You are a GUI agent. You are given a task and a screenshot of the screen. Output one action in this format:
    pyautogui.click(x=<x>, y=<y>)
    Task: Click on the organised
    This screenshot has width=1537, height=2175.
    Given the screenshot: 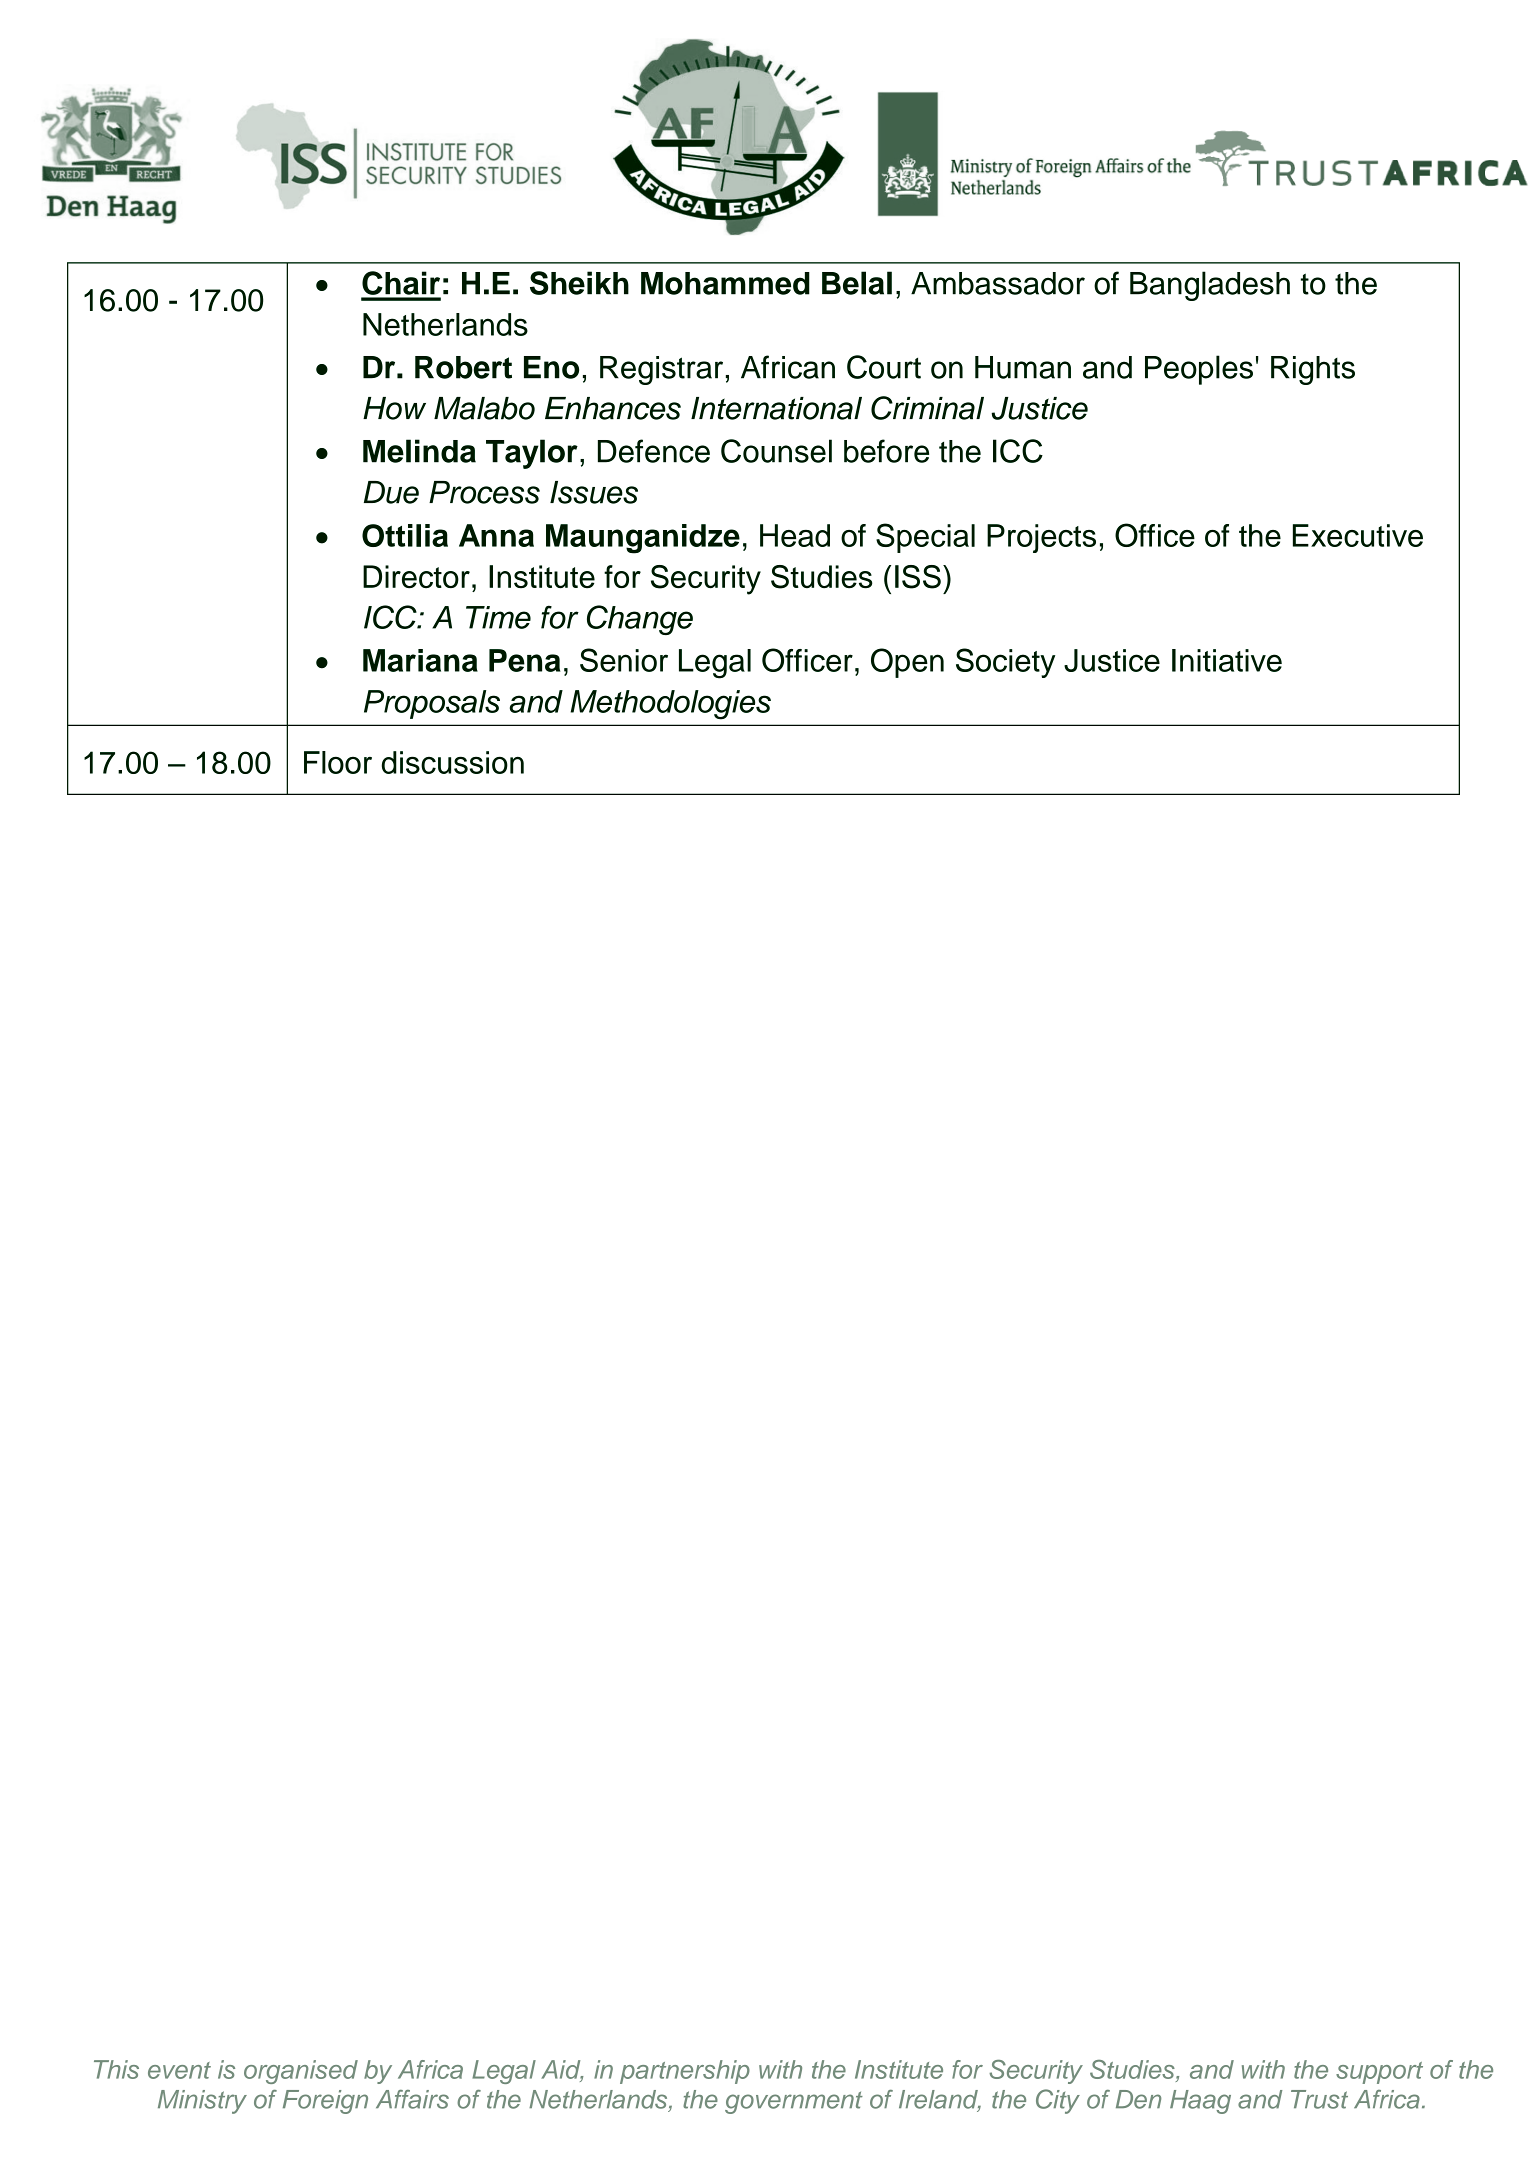 What is the action you would take?
    pyautogui.click(x=301, y=2072)
